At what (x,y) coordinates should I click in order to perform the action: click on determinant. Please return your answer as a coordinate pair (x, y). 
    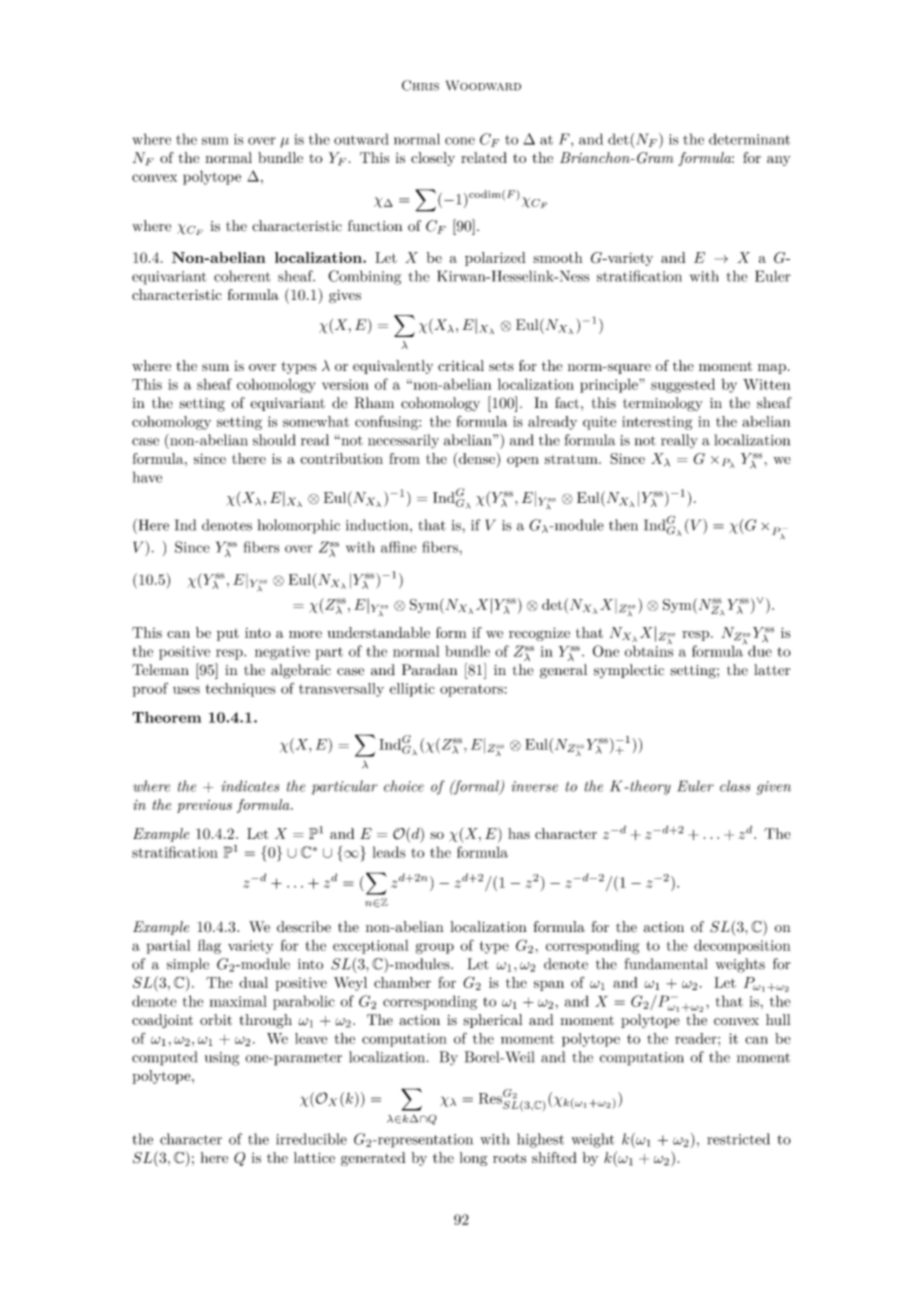
    Looking at the image, I should click on (749, 139).
